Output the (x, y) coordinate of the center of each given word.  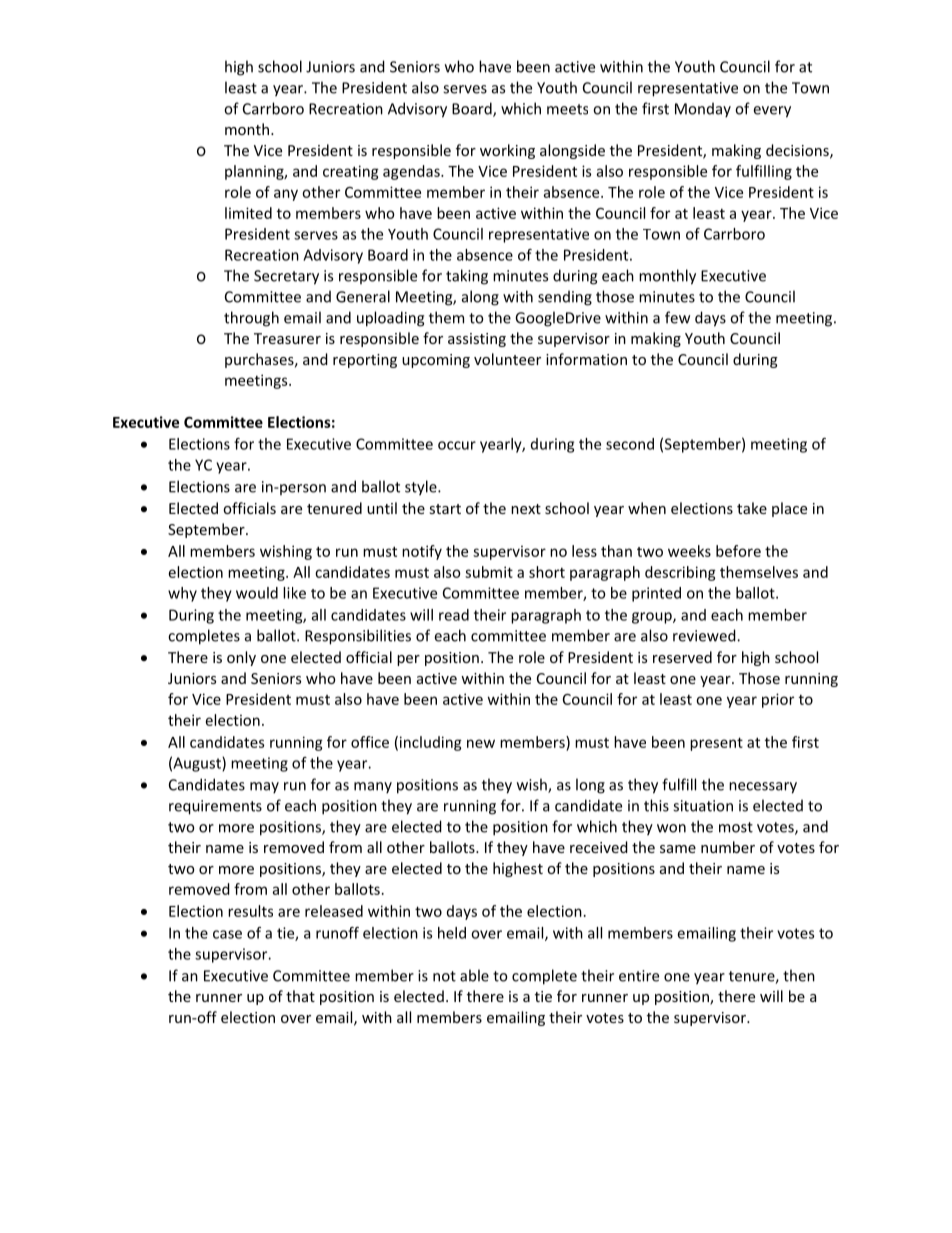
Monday (703, 110)
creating (351, 172)
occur (457, 445)
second (630, 444)
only (241, 658)
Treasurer (287, 338)
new (481, 743)
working (507, 151)
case (227, 934)
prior (778, 700)
